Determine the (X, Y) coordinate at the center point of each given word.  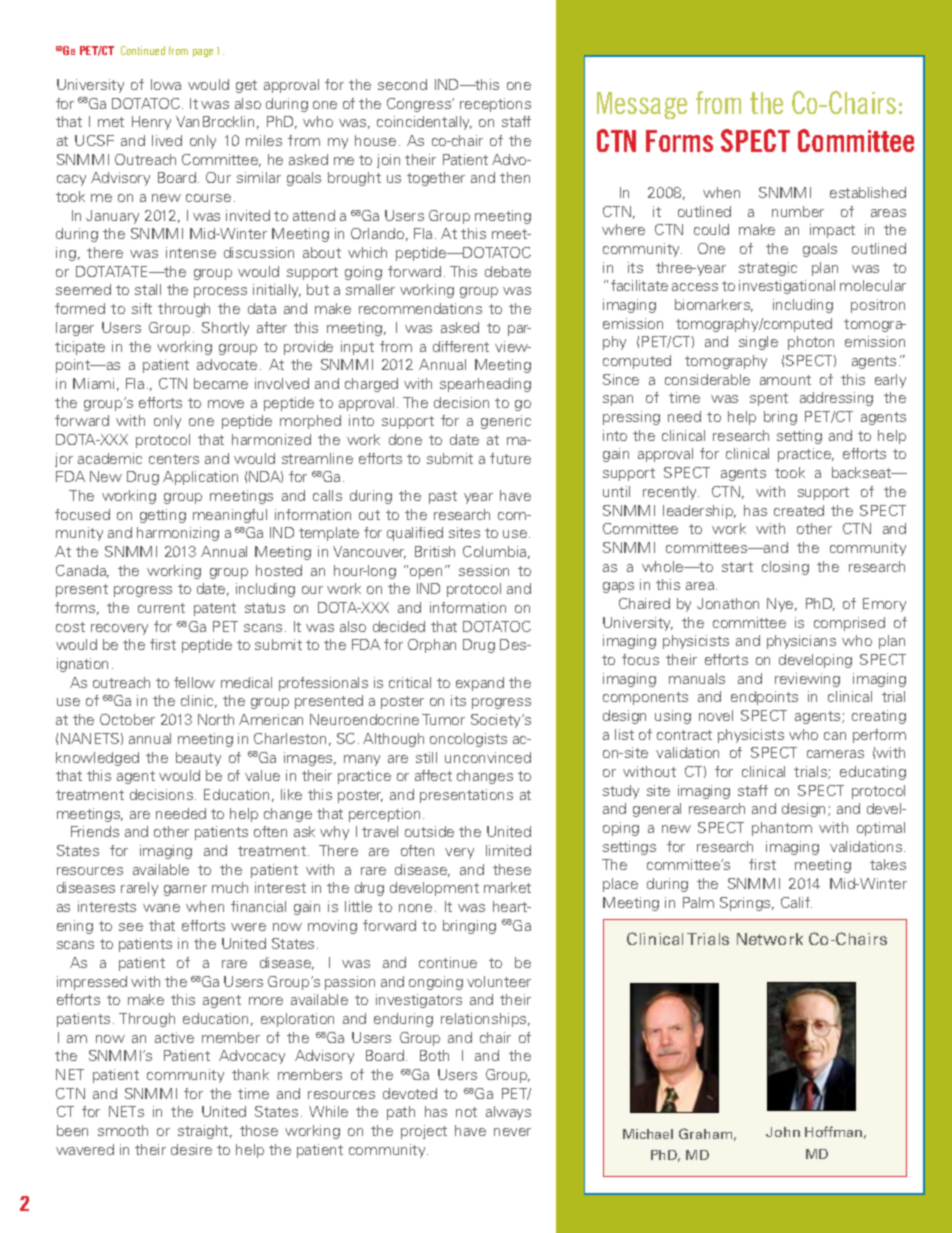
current (161, 608)
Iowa (166, 84)
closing (785, 568)
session (484, 570)
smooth (123, 1130)
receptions (495, 105)
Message (642, 105)
